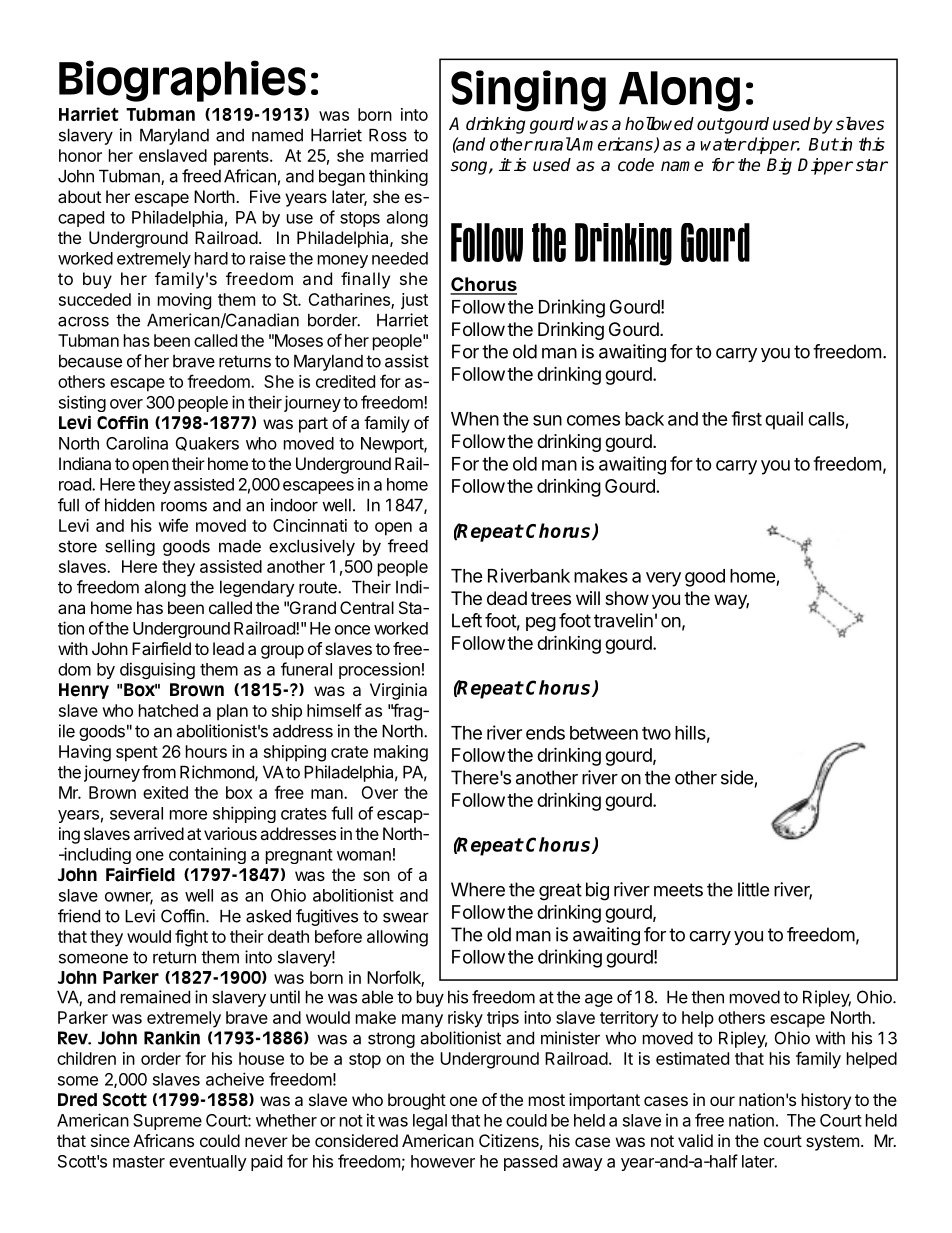 The image size is (952, 1233). Describe the element at coordinates (545, 733) in the screenshot. I see `ends` at that location.
